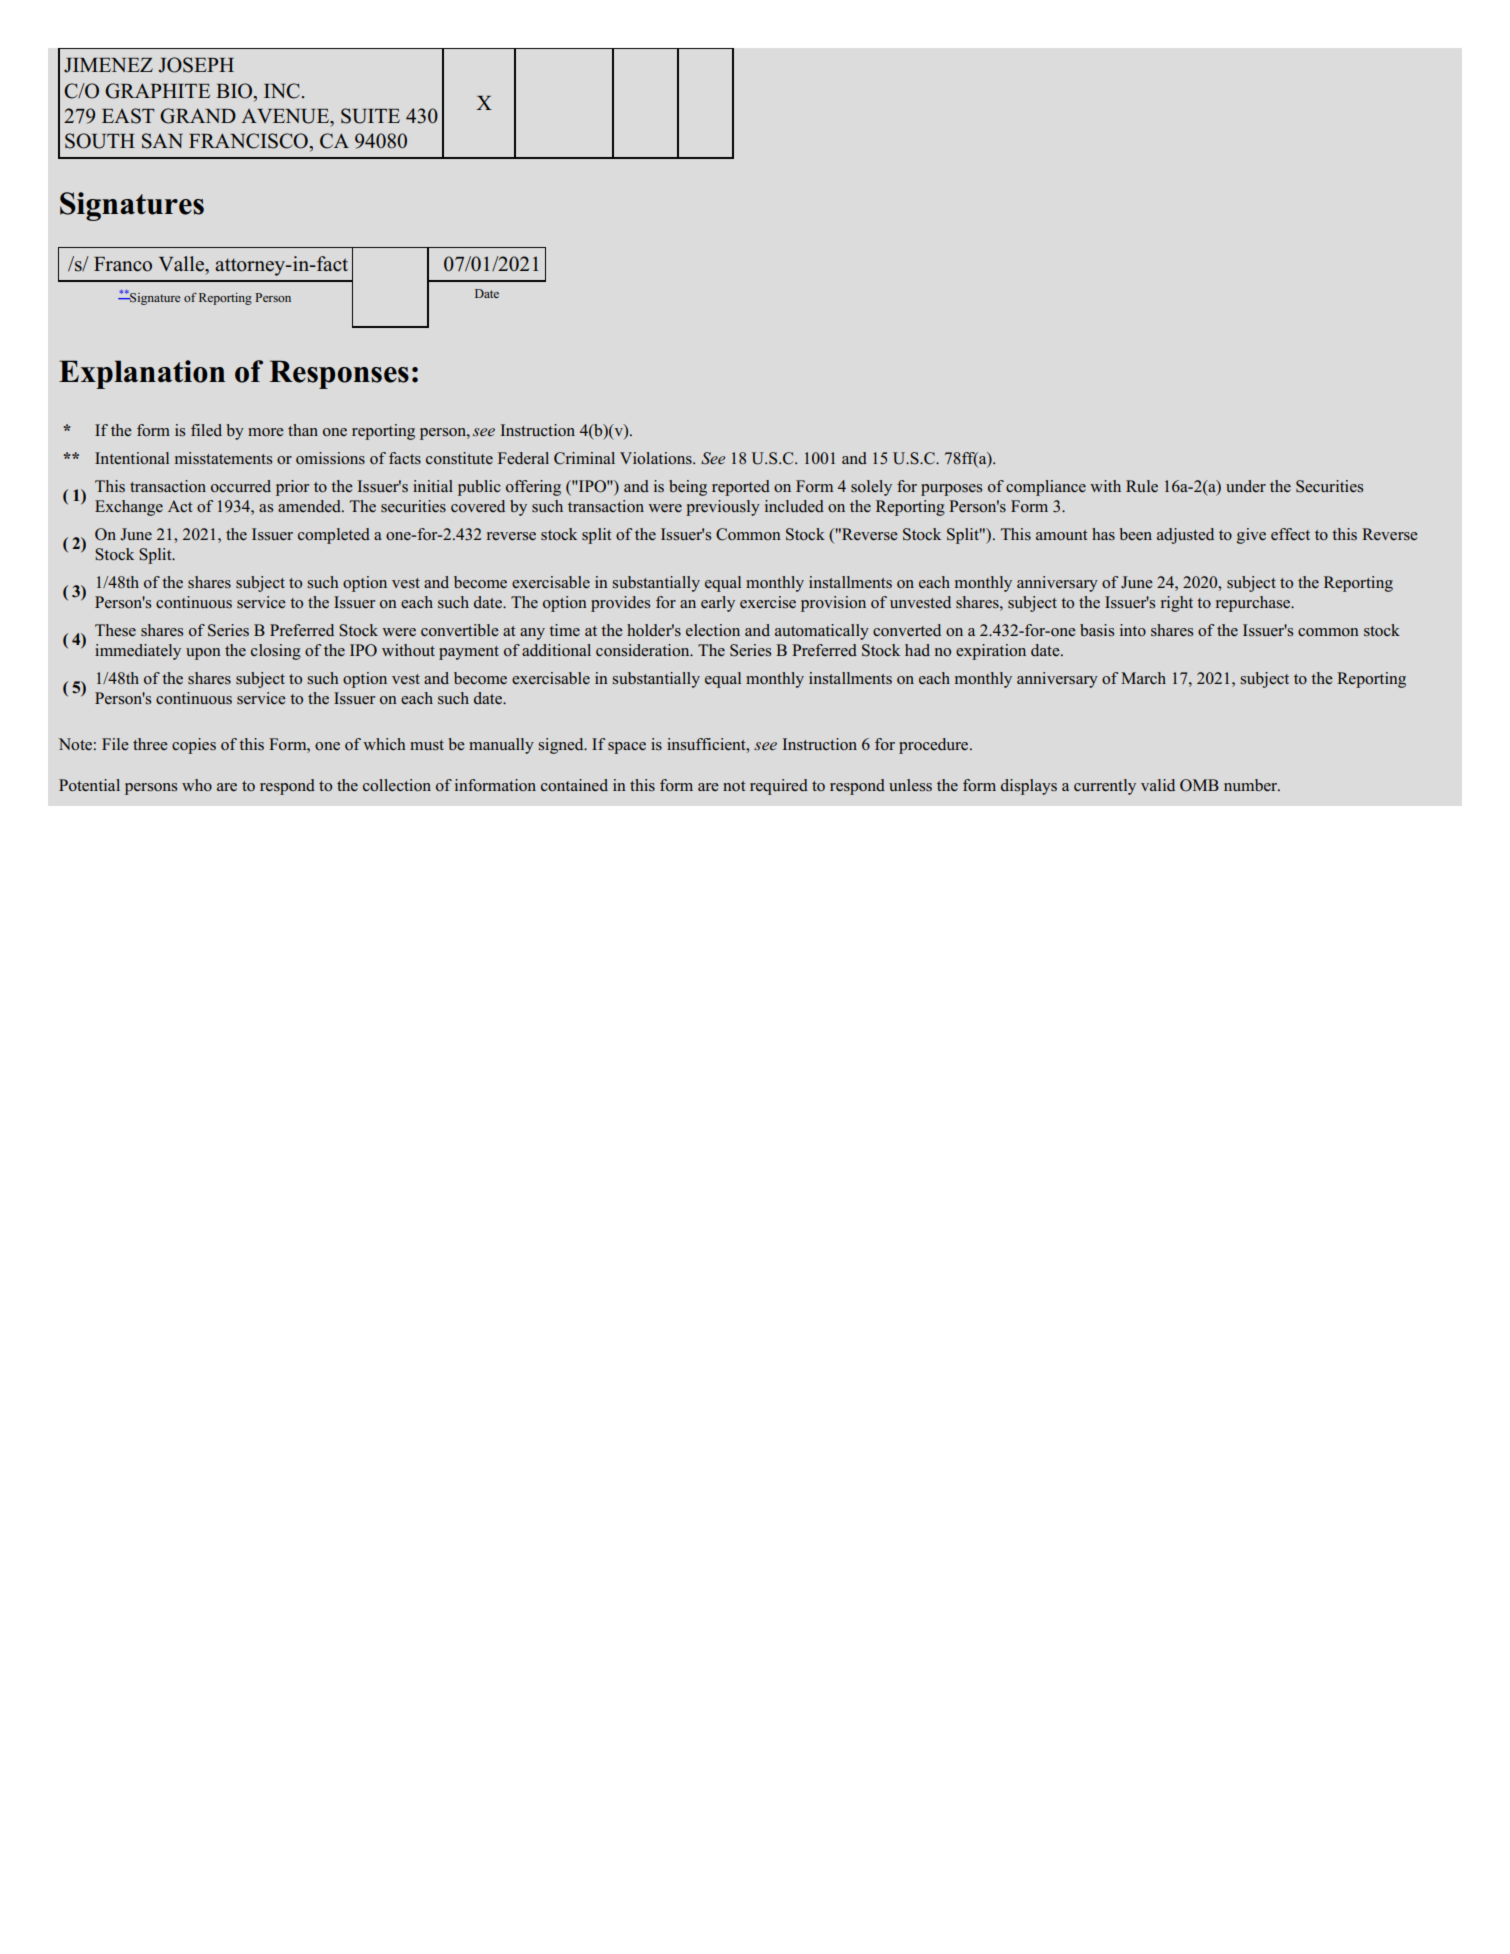 The image size is (1510, 1954). What do you see at coordinates (286, 116) in the page?
I see `AVENUE` at bounding box center [286, 116].
